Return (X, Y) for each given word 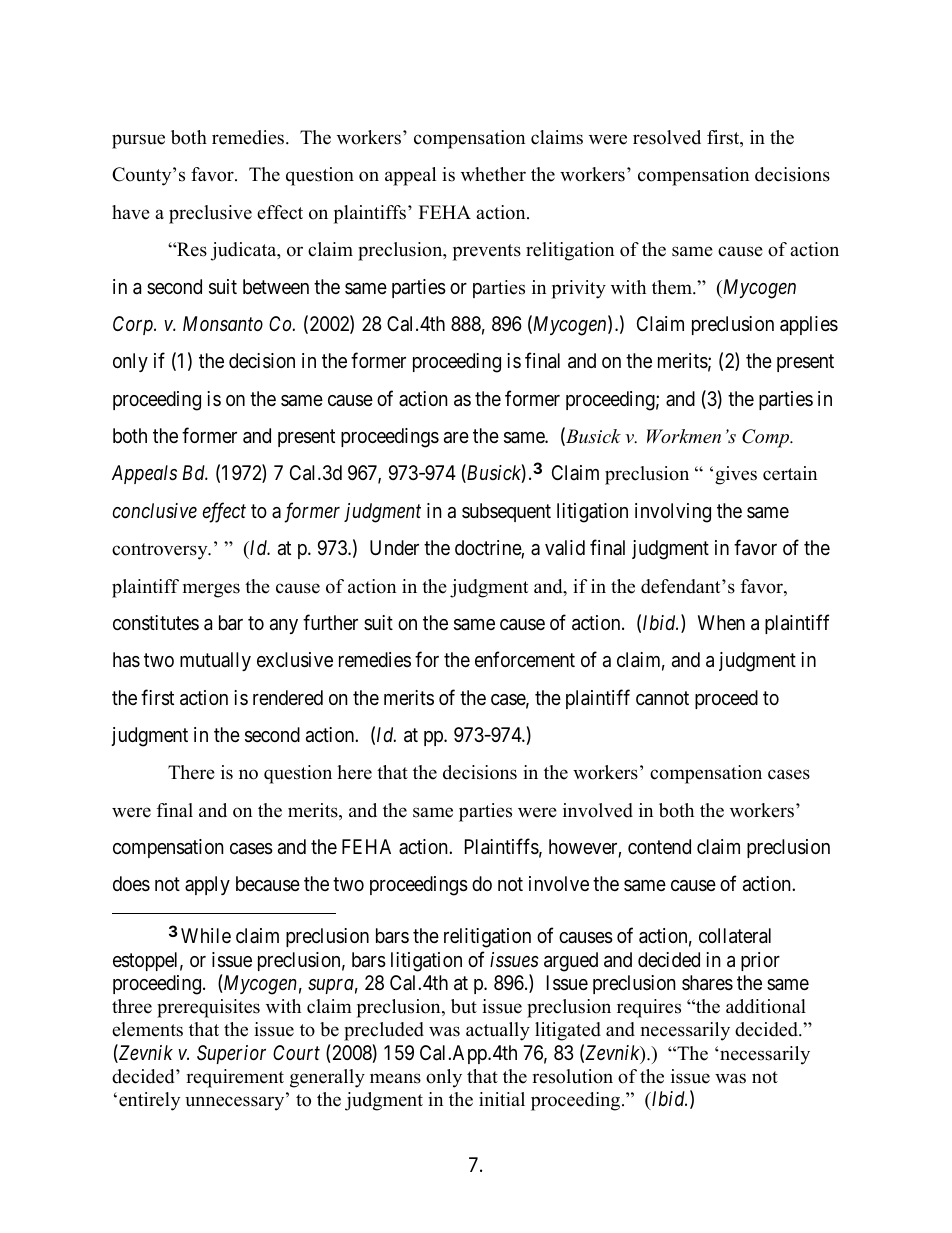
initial (502, 1099)
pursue (138, 141)
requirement (235, 1078)
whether (493, 174)
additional (766, 1006)
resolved (667, 137)
